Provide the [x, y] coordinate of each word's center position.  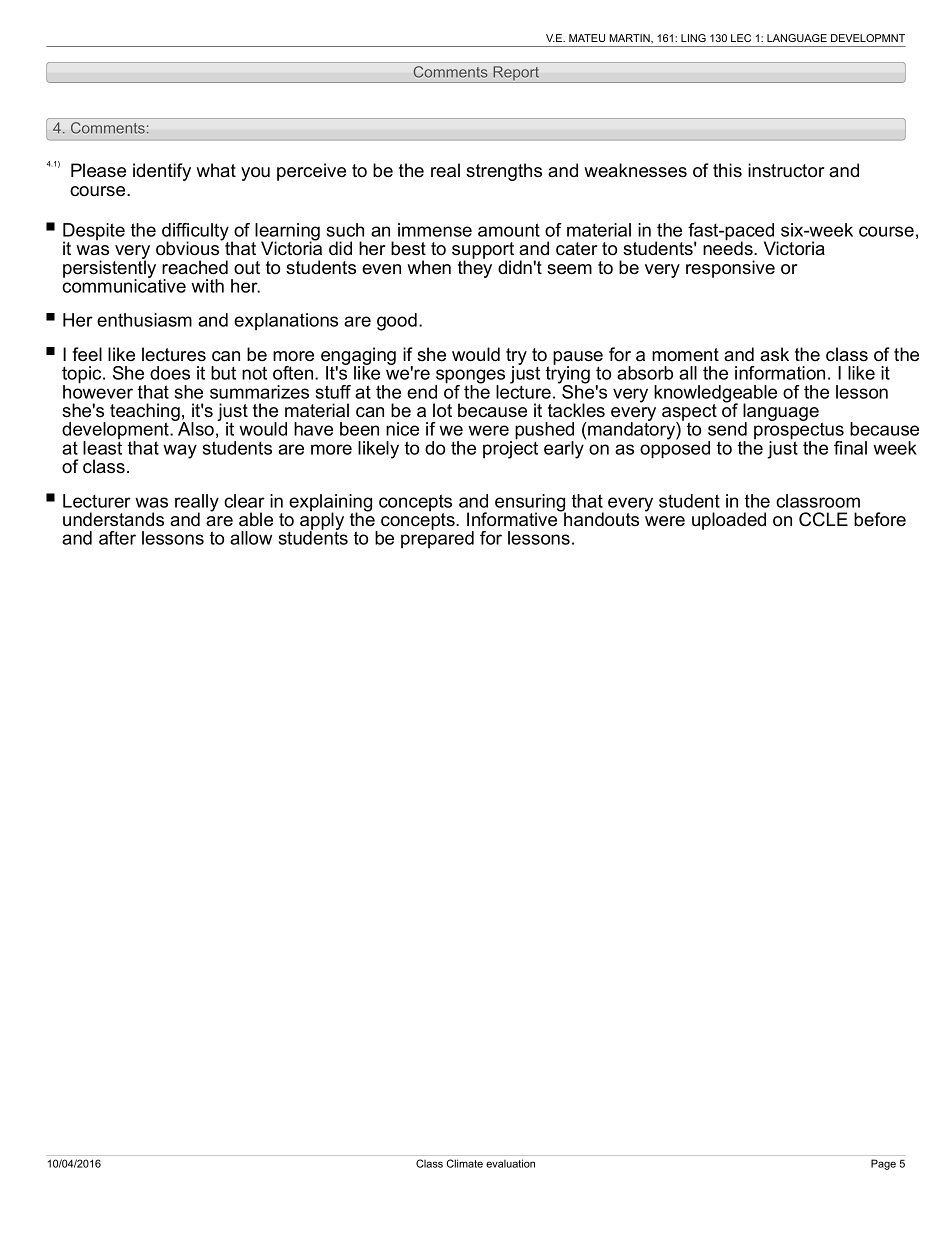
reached [195, 267]
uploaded [729, 521]
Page [883, 1164]
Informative [513, 518]
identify [162, 172]
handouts [600, 518]
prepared [437, 538]
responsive [730, 269]
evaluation [510, 1163]
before [880, 519]
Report [516, 74]
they [475, 268]
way [180, 451]
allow [251, 538]
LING [693, 38]
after [117, 538]
